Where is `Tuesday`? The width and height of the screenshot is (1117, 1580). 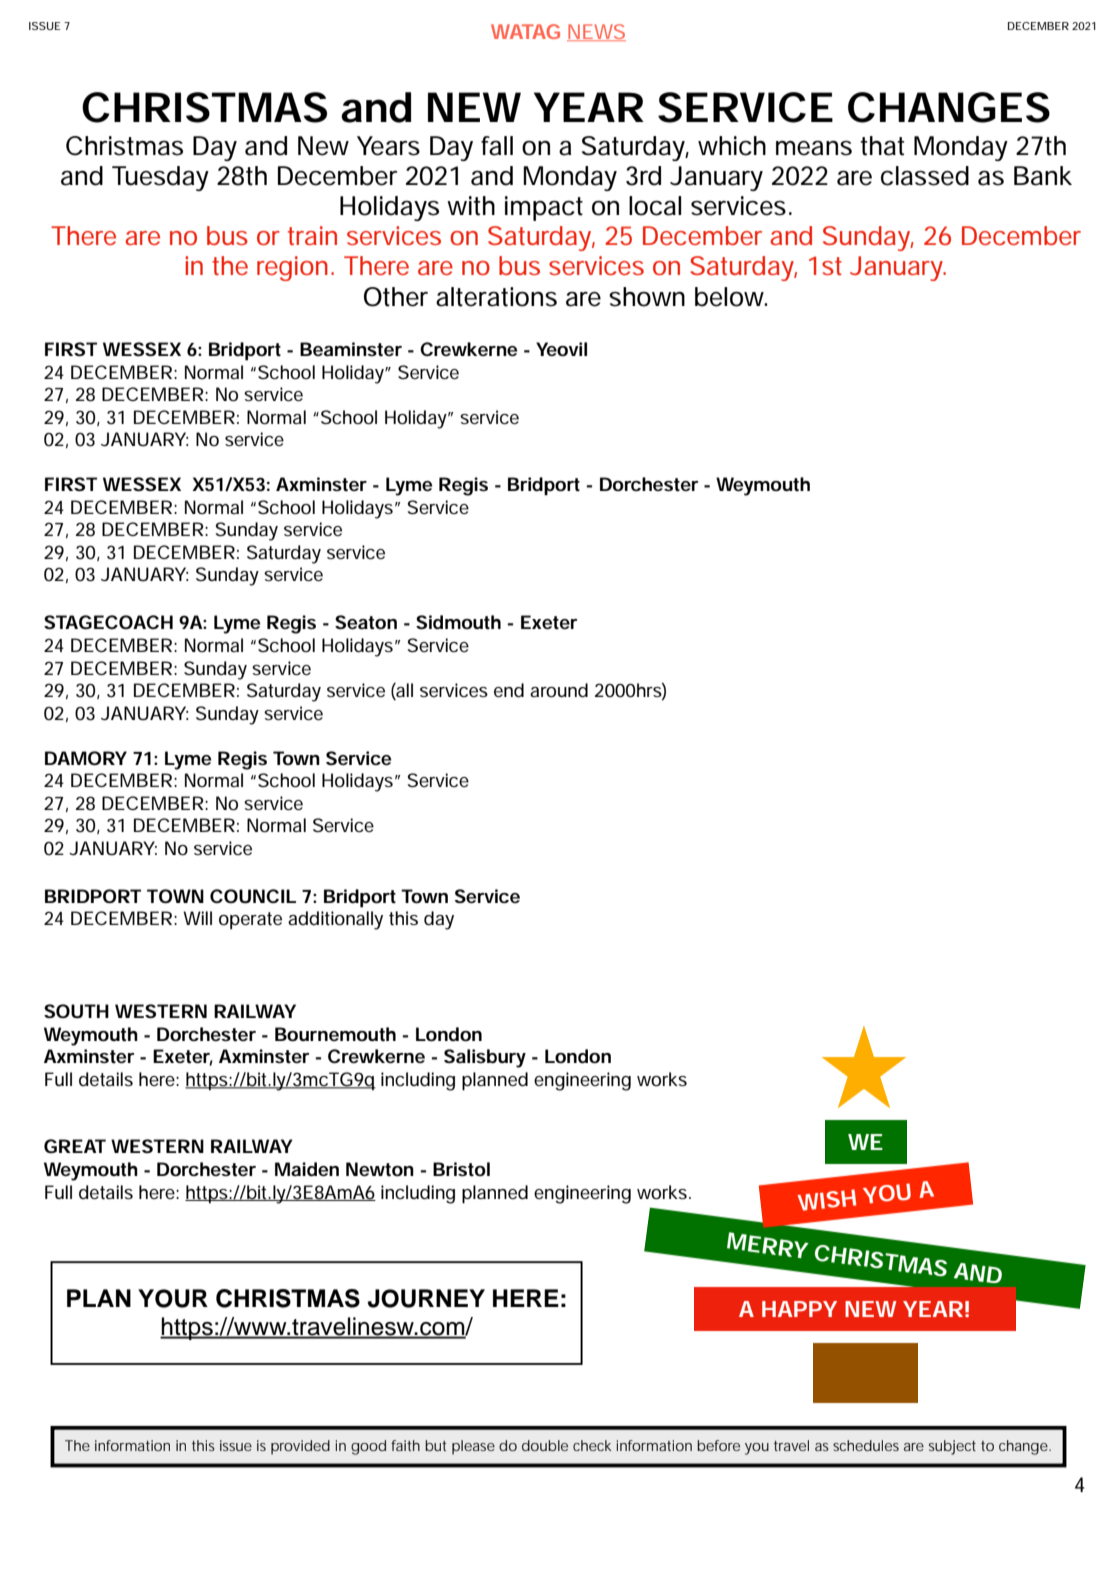 Tuesday is located at coordinates (160, 178).
